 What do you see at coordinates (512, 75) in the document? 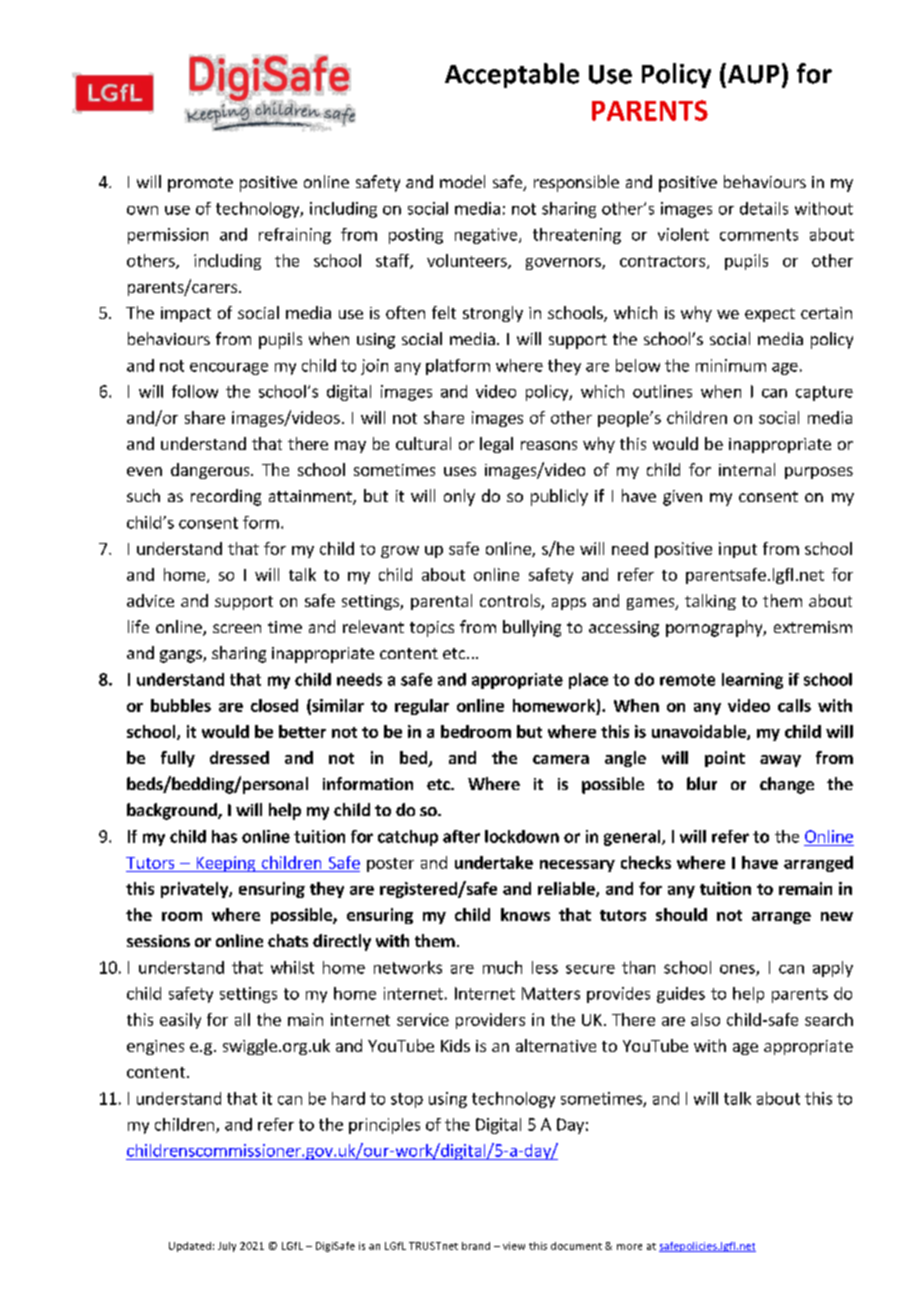
I see `Acceptable` at bounding box center [512, 75].
